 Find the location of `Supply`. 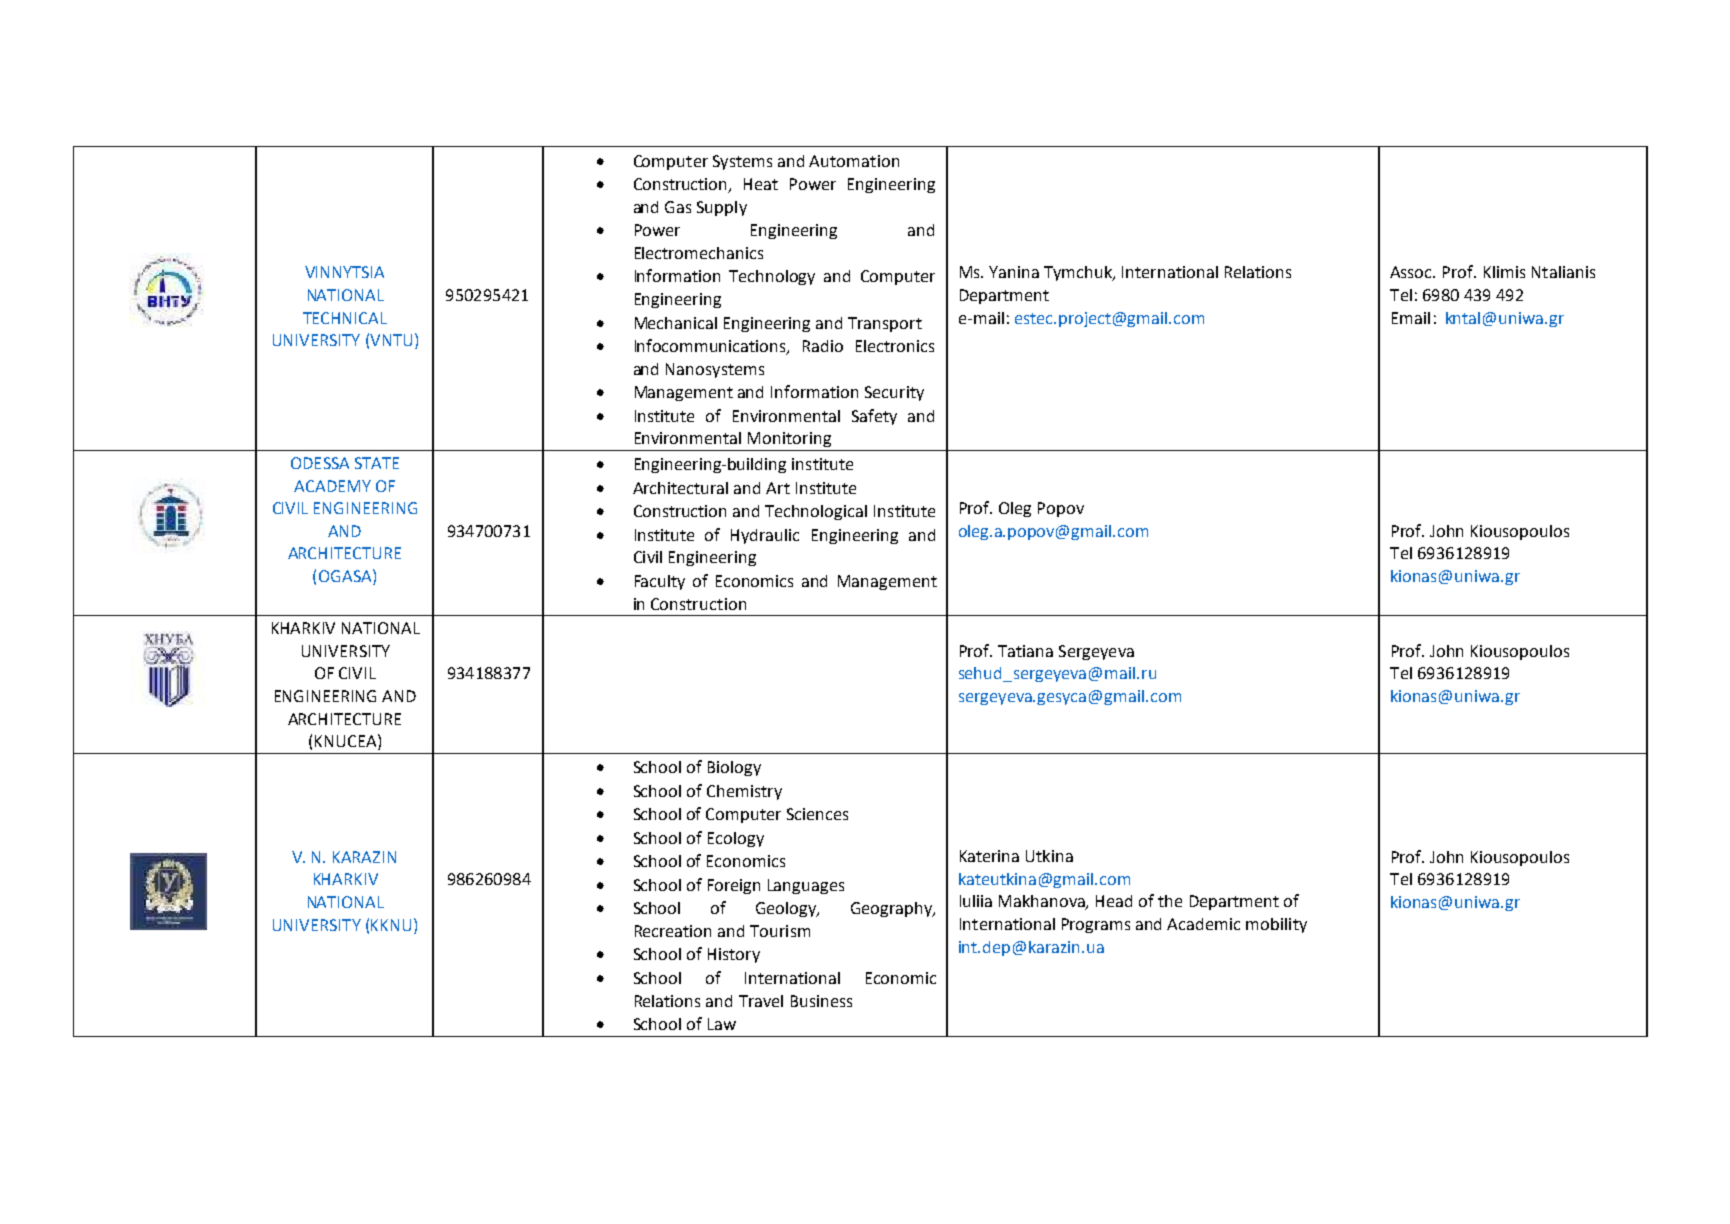

Supply is located at coordinates (722, 208).
